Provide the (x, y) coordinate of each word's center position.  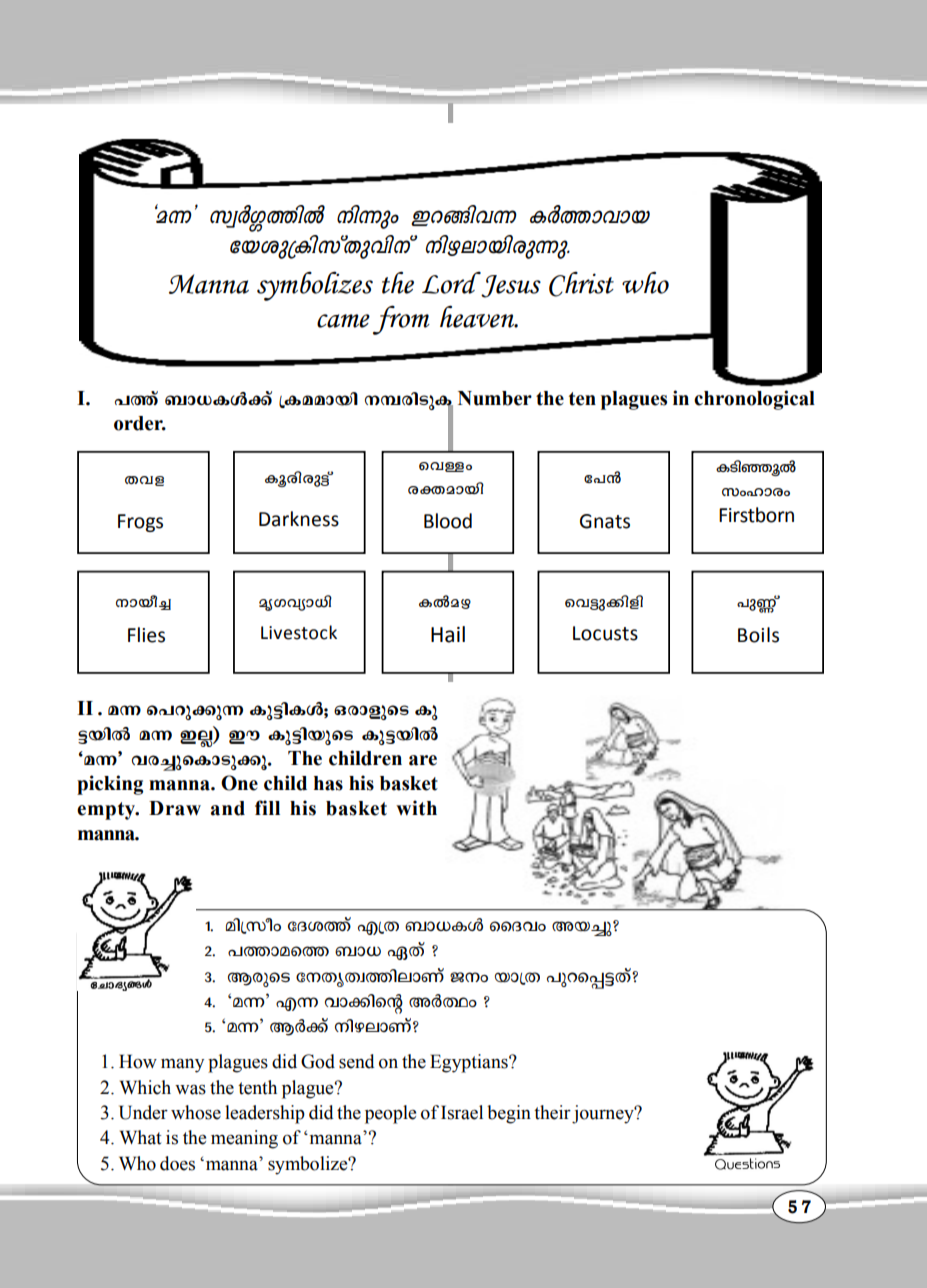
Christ (581, 284)
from (401, 320)
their (552, 1112)
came (343, 321)
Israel (462, 1112)
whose (196, 1112)
